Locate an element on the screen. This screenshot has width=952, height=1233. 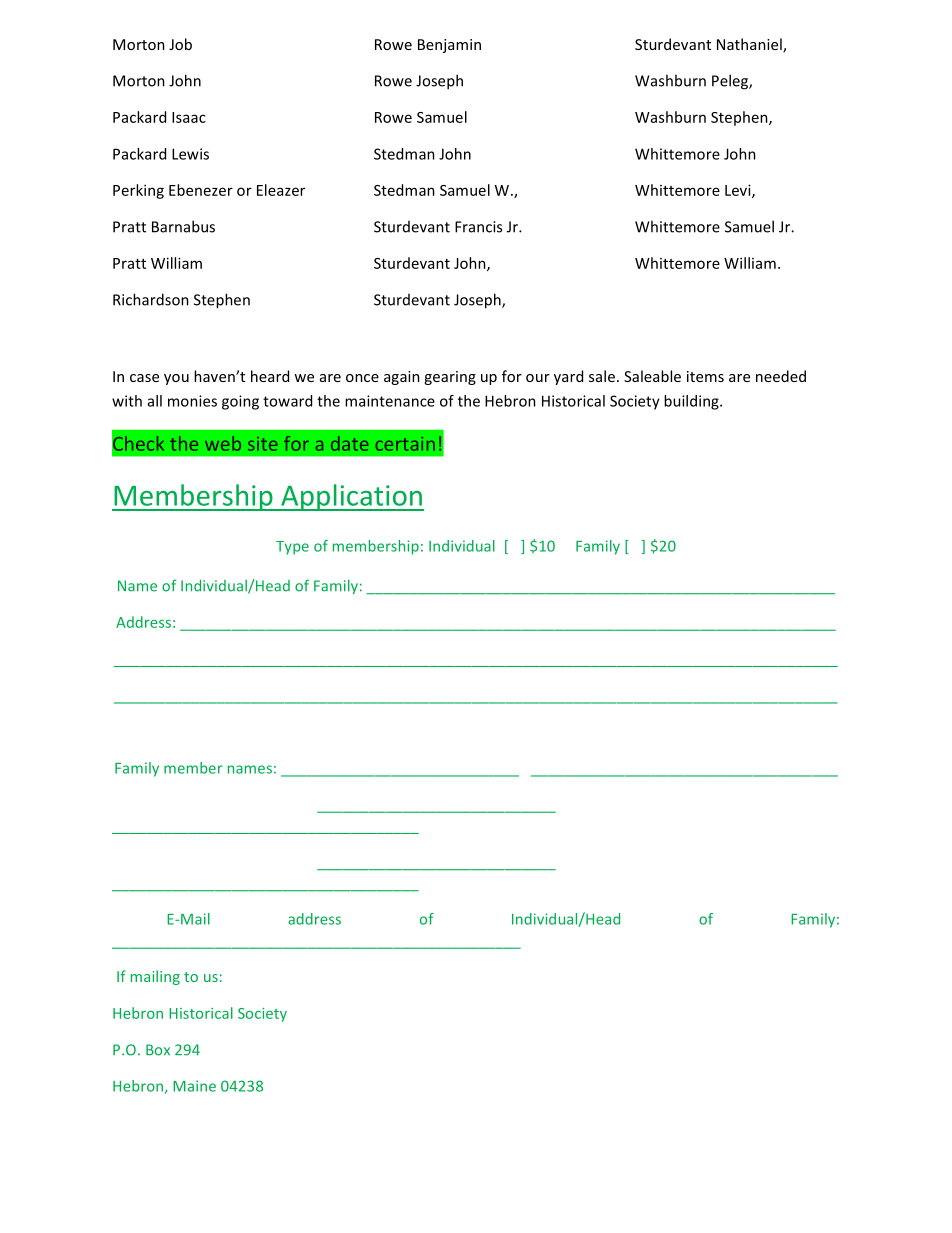
date is located at coordinates (349, 443).
